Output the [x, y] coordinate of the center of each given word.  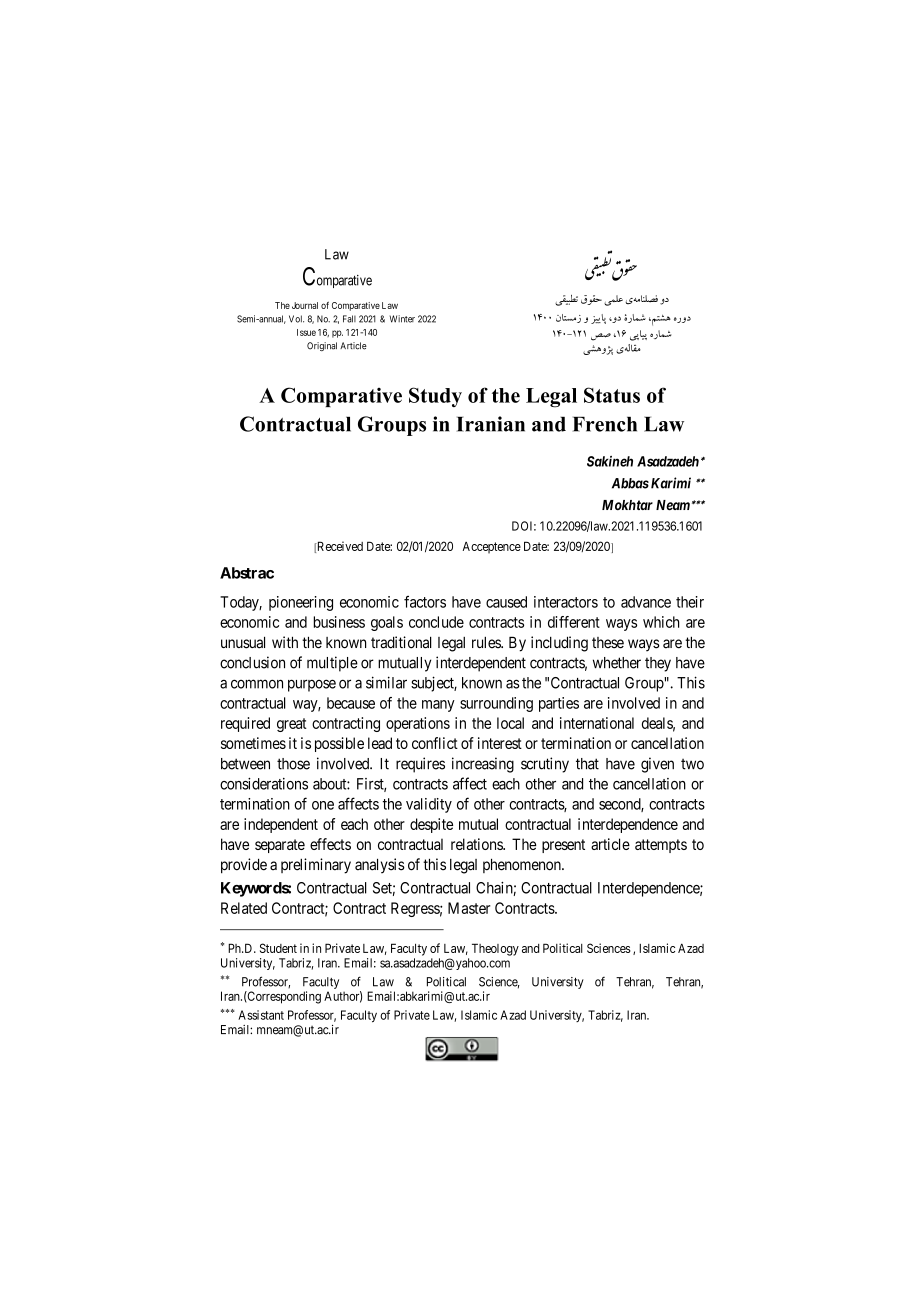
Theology [495, 949]
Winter [402, 319]
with [285, 642]
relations [477, 844]
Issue [306, 332]
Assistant [261, 1015]
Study [435, 397]
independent [281, 825]
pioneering [301, 603]
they [658, 664]
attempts [661, 846]
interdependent [481, 664]
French [605, 424]
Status [612, 395]
